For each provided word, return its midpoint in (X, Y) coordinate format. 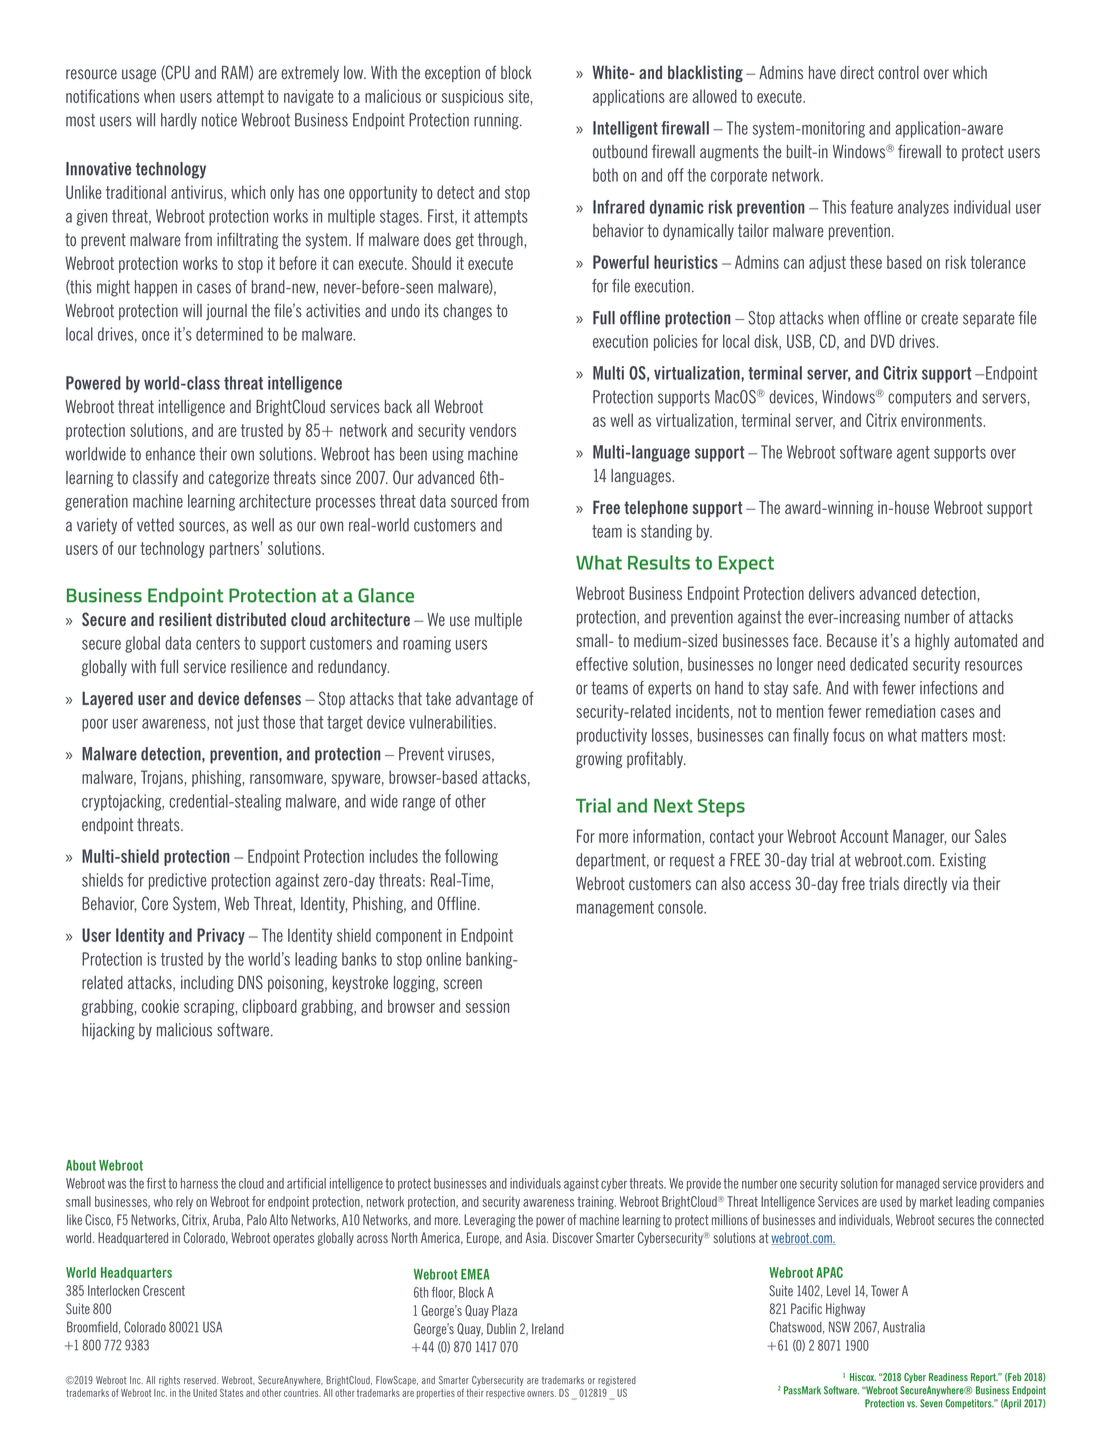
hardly (179, 121)
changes (467, 312)
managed (917, 1184)
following (471, 857)
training (596, 1203)
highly (932, 642)
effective (602, 664)
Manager (919, 837)
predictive (178, 881)
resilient (185, 619)
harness (199, 1183)
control (898, 73)
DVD (883, 341)
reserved (201, 1380)
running (497, 121)
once (156, 336)
